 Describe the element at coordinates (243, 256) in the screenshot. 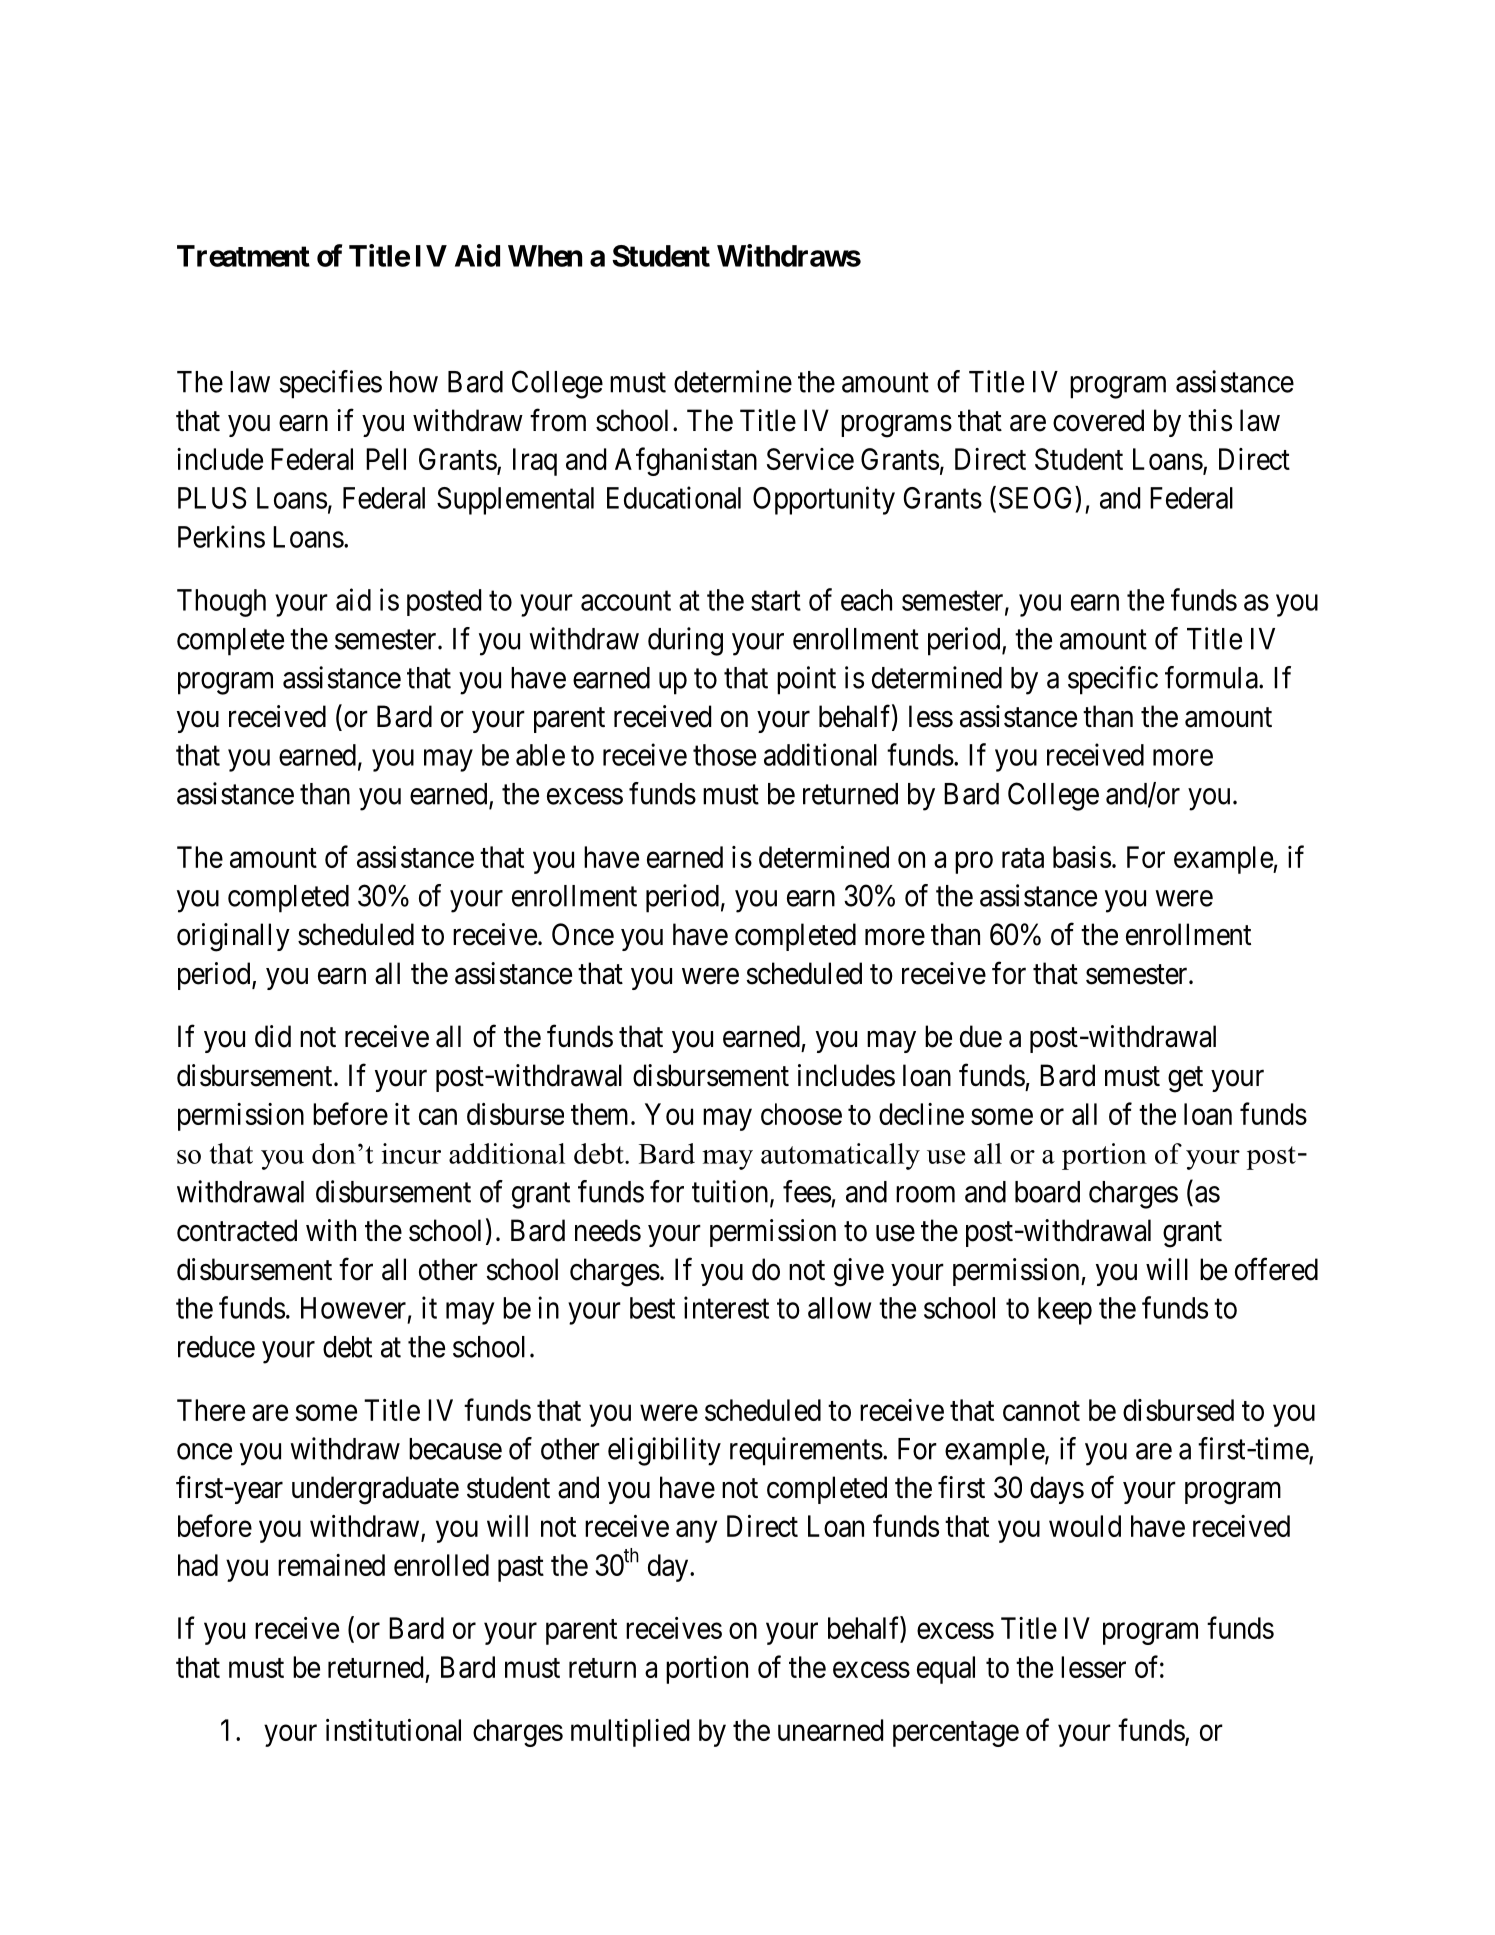

I see `Treatment` at that location.
